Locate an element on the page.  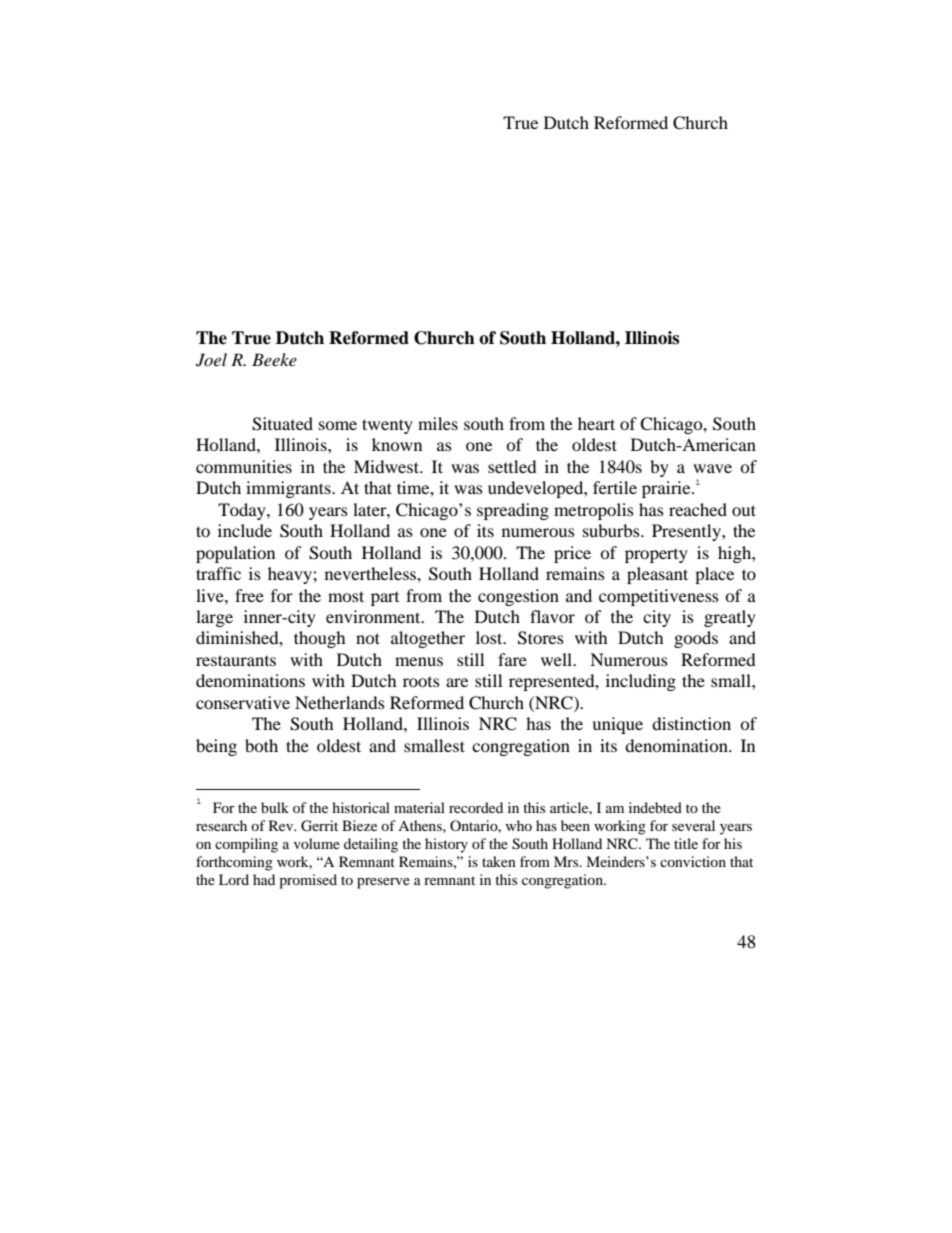
Joel is located at coordinates (211, 360).
